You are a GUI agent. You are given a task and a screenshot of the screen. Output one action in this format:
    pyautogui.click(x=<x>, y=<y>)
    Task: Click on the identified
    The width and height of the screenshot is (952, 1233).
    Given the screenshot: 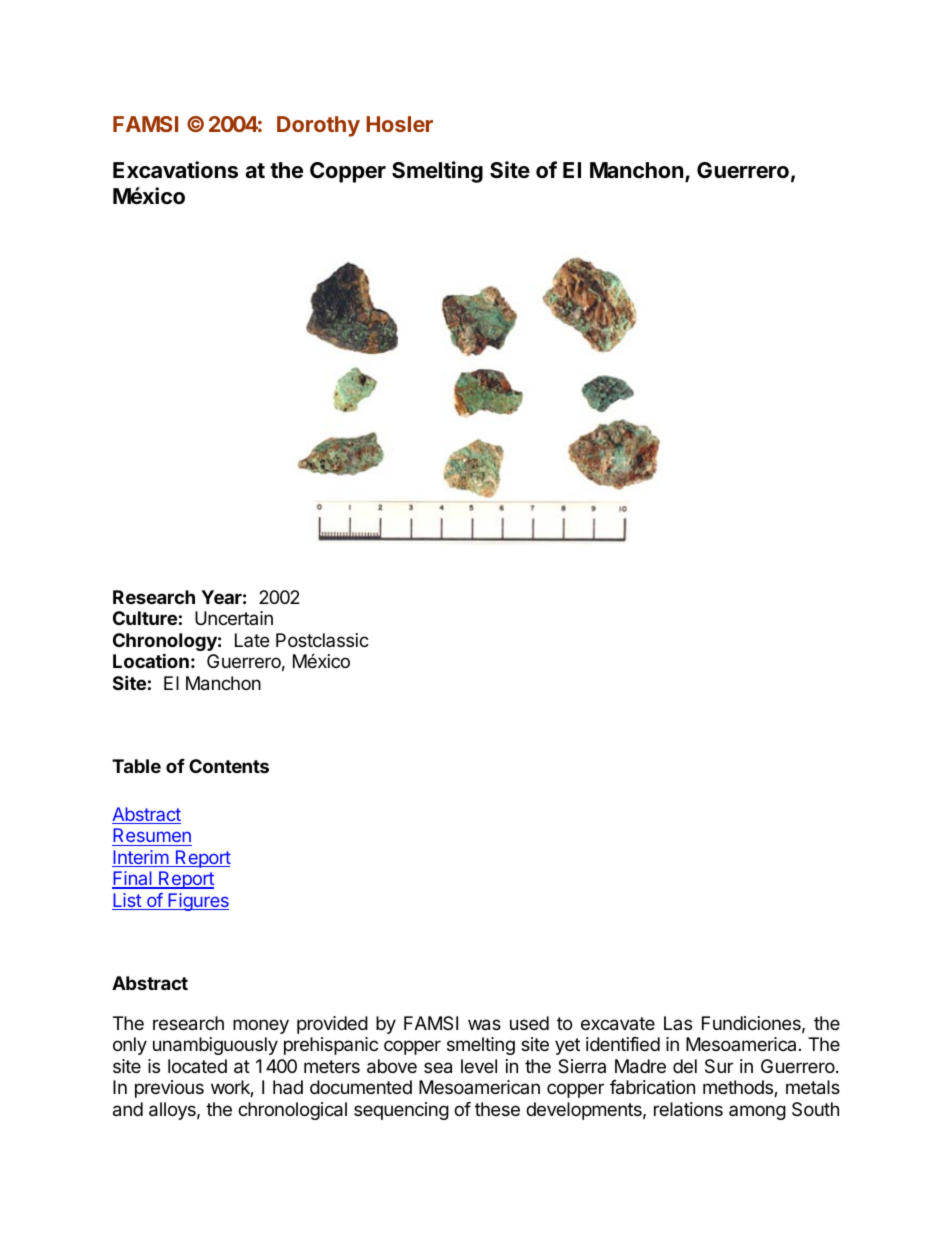 What is the action you would take?
    pyautogui.click(x=623, y=1044)
